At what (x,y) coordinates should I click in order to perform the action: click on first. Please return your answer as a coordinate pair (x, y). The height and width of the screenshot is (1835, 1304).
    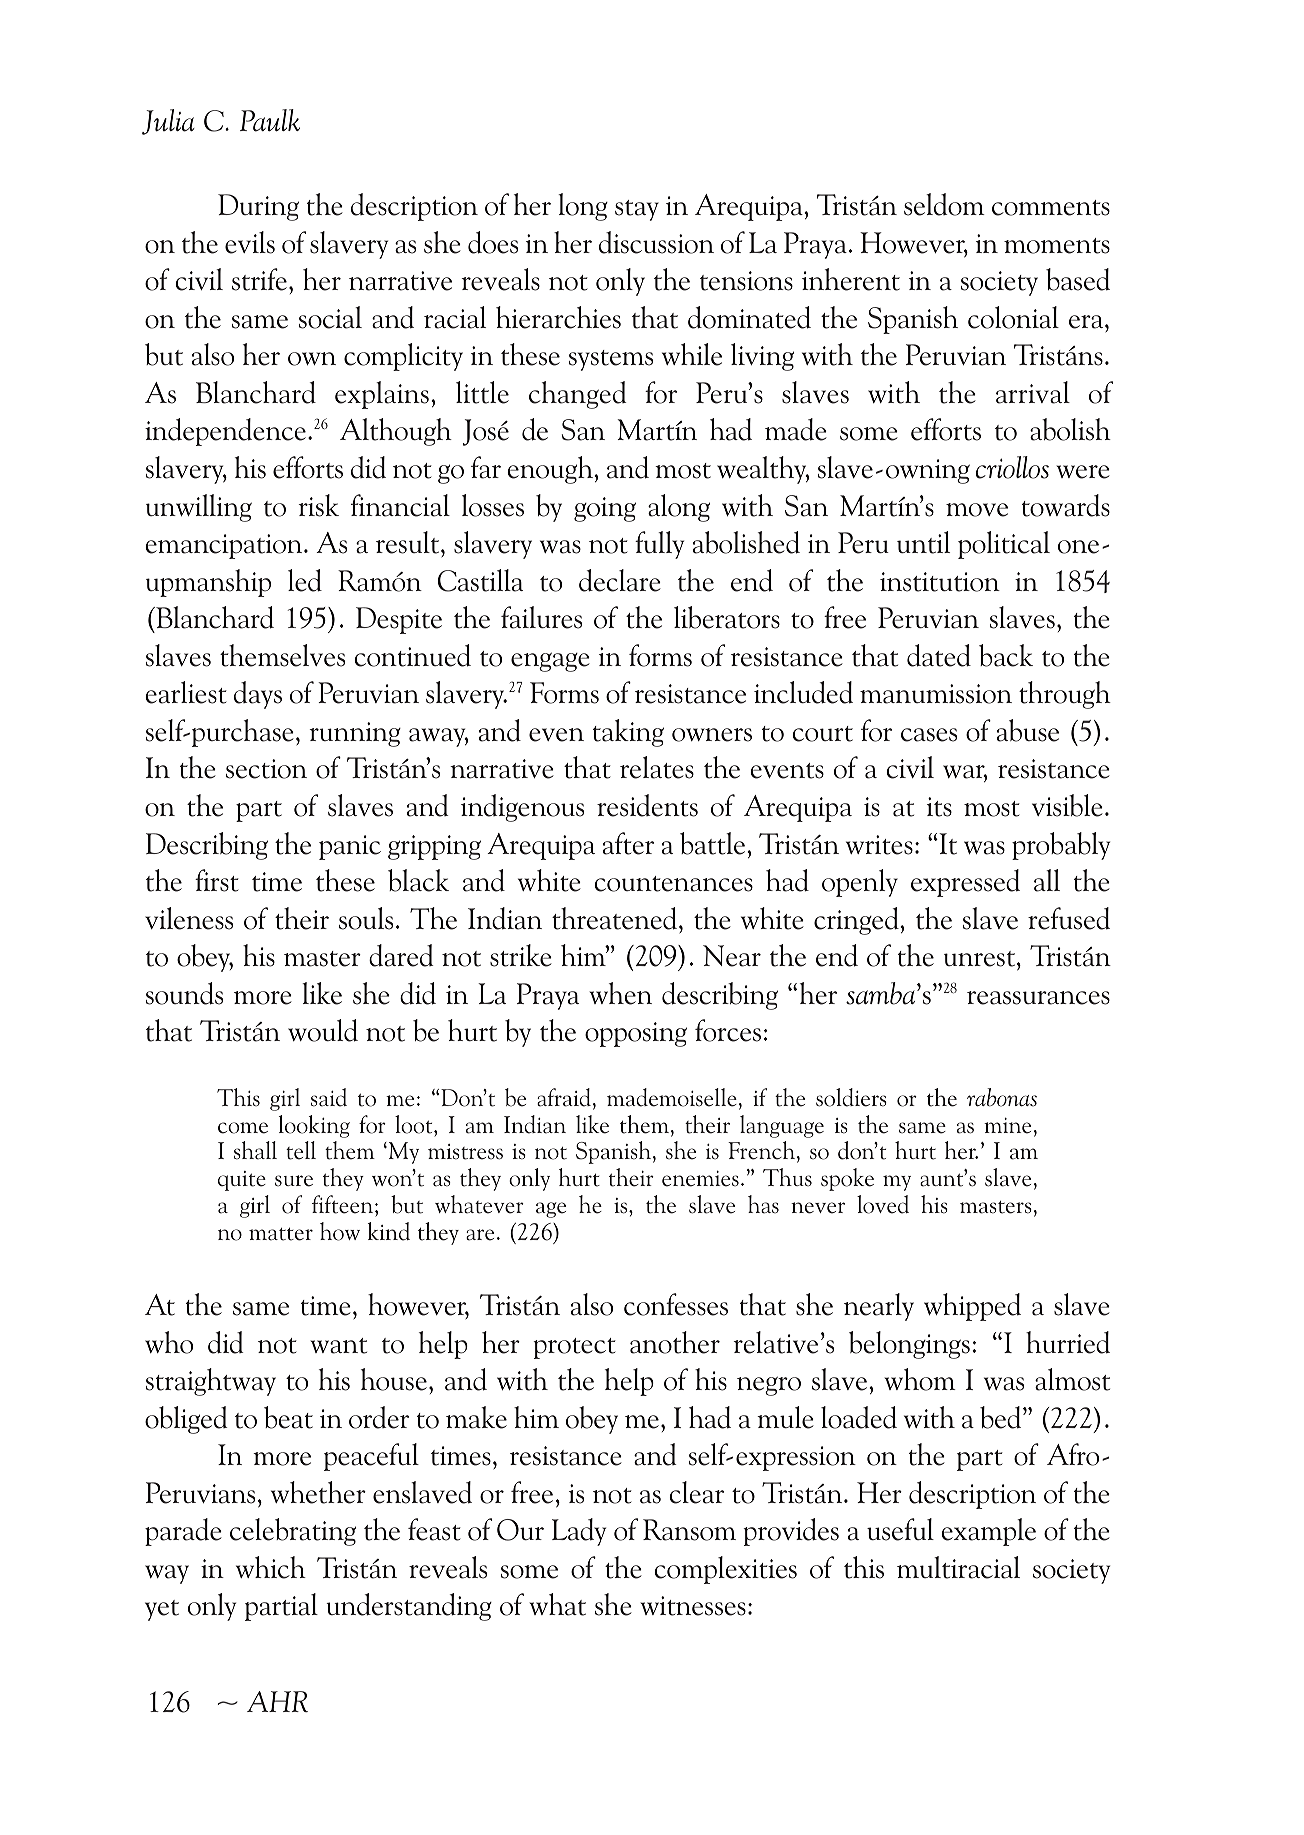
    Looking at the image, I should click on (217, 880).
